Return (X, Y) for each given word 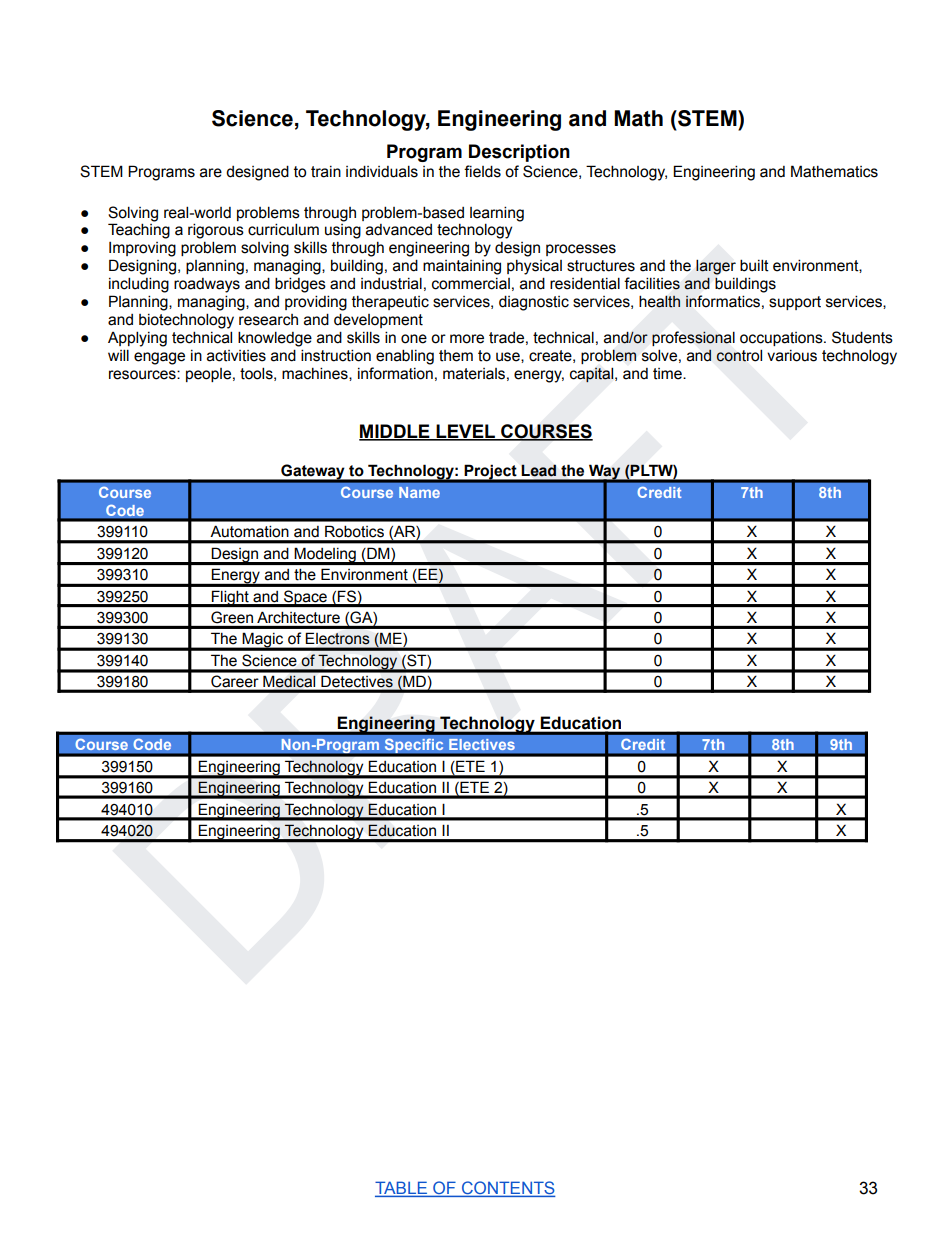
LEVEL (465, 432)
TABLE (402, 1189)
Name (419, 492)
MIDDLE (395, 432)
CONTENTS (508, 1189)
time (668, 374)
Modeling (325, 556)
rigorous (216, 231)
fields (482, 171)
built (754, 265)
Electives (482, 744)
